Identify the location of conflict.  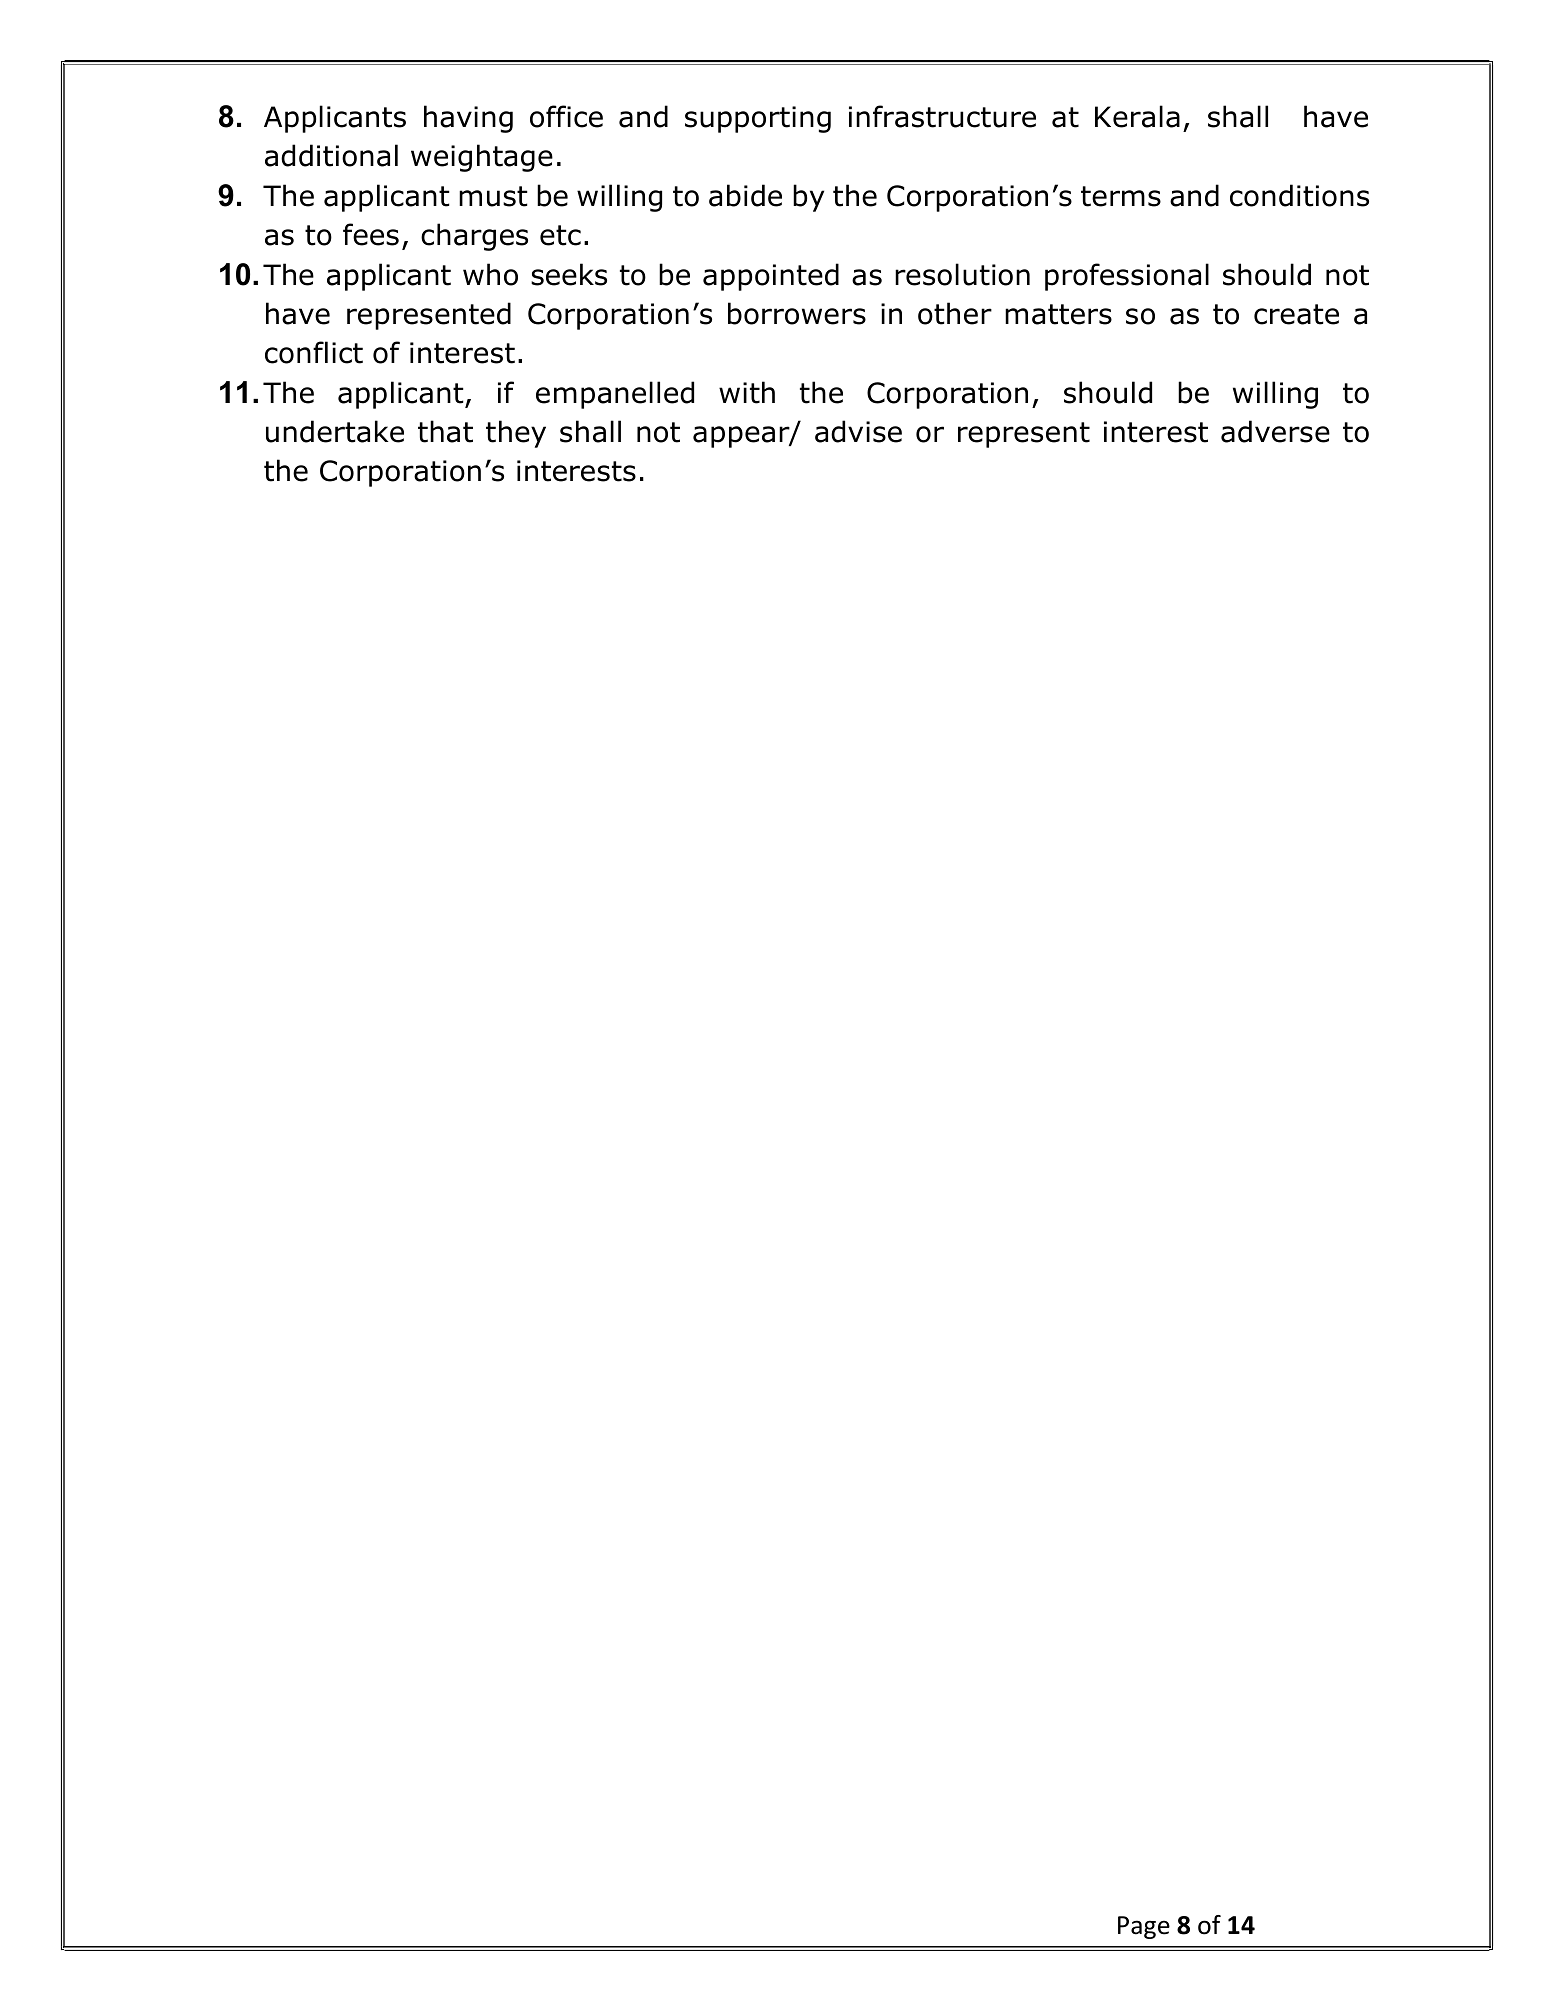
(314, 352).
